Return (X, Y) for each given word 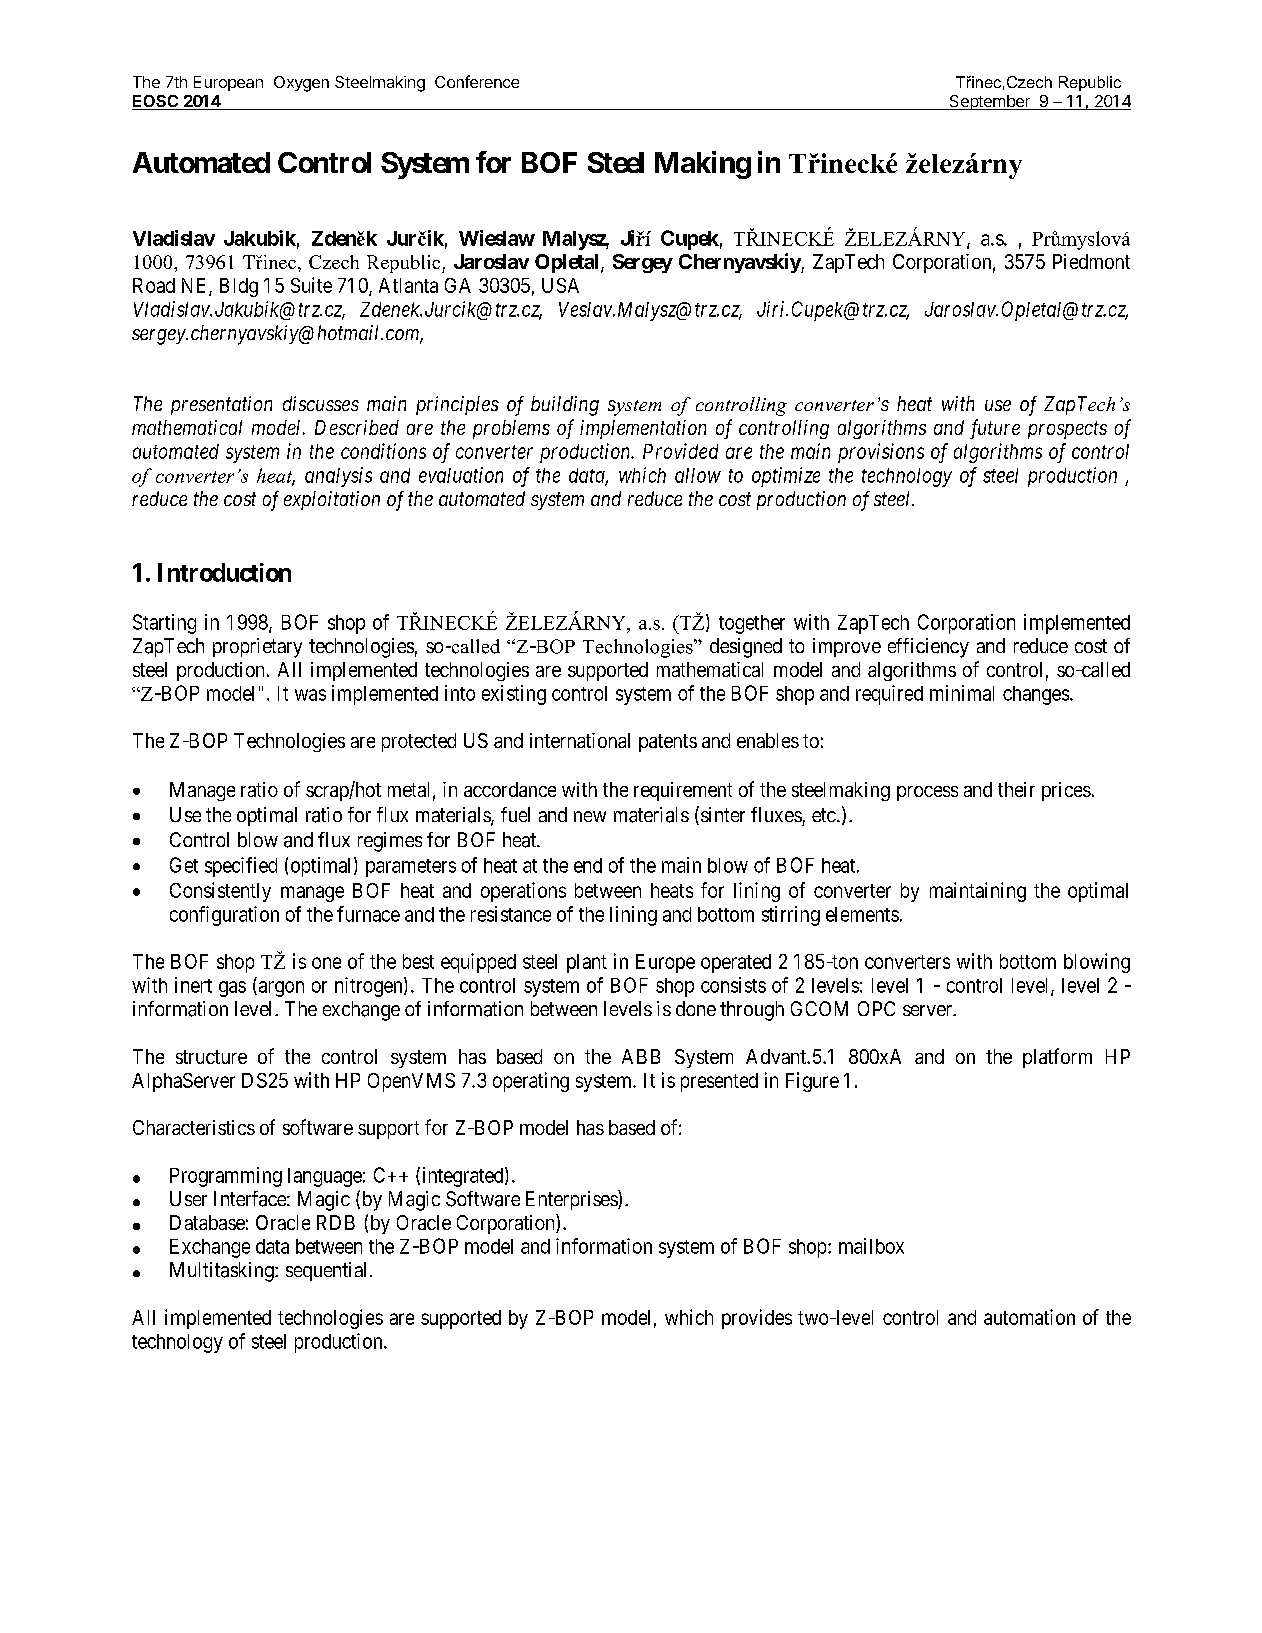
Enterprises (572, 1200)
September (989, 102)
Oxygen (301, 84)
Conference (477, 81)
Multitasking (223, 1272)
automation (1029, 1317)
